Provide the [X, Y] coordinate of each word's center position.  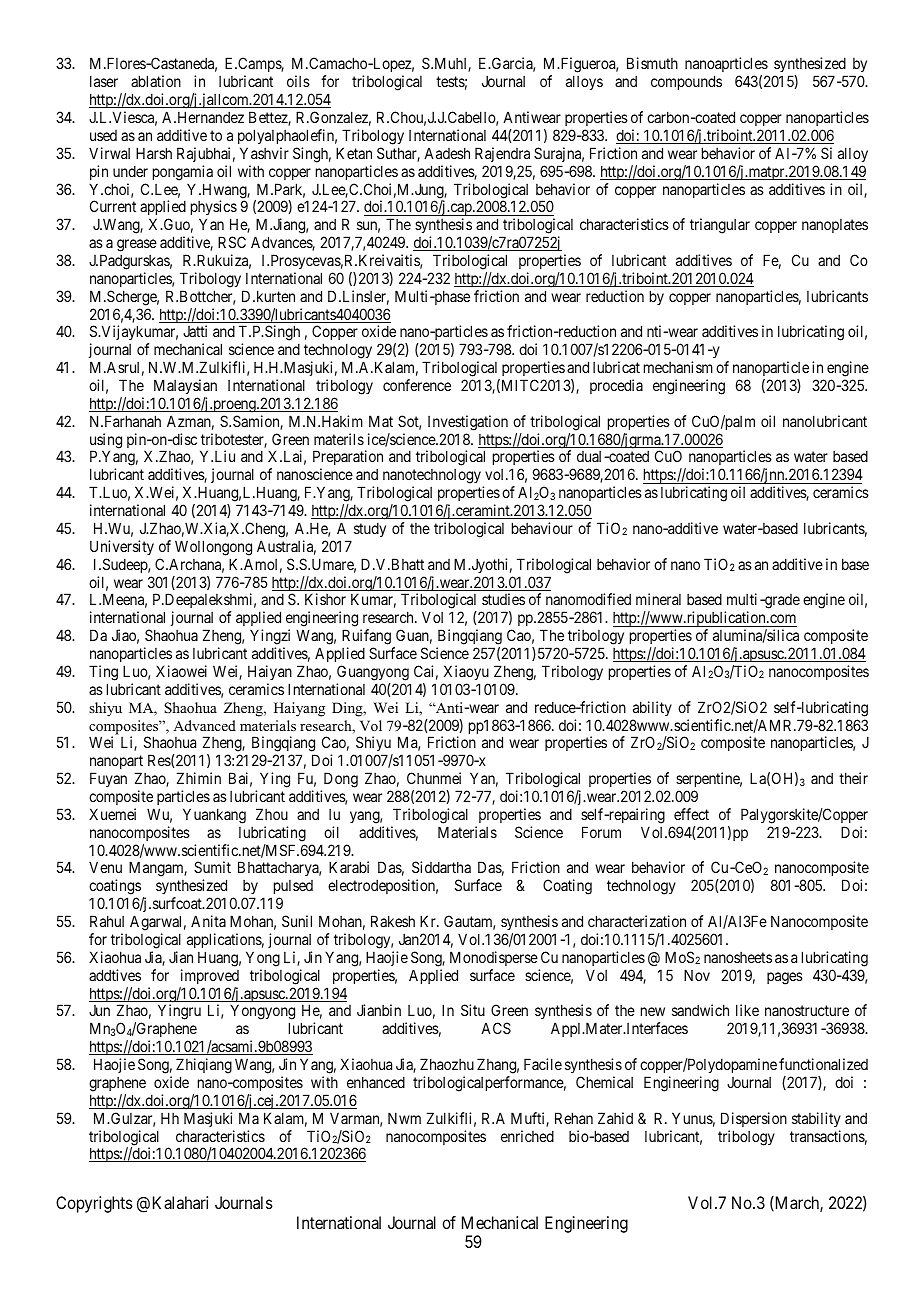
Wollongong [213, 548]
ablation [156, 81]
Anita [208, 921]
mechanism [678, 367]
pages [785, 978]
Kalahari [180, 1202]
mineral [658, 599]
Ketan [354, 153]
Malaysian [185, 386]
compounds [686, 82]
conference [417, 385]
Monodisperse [494, 958]
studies [503, 599]
